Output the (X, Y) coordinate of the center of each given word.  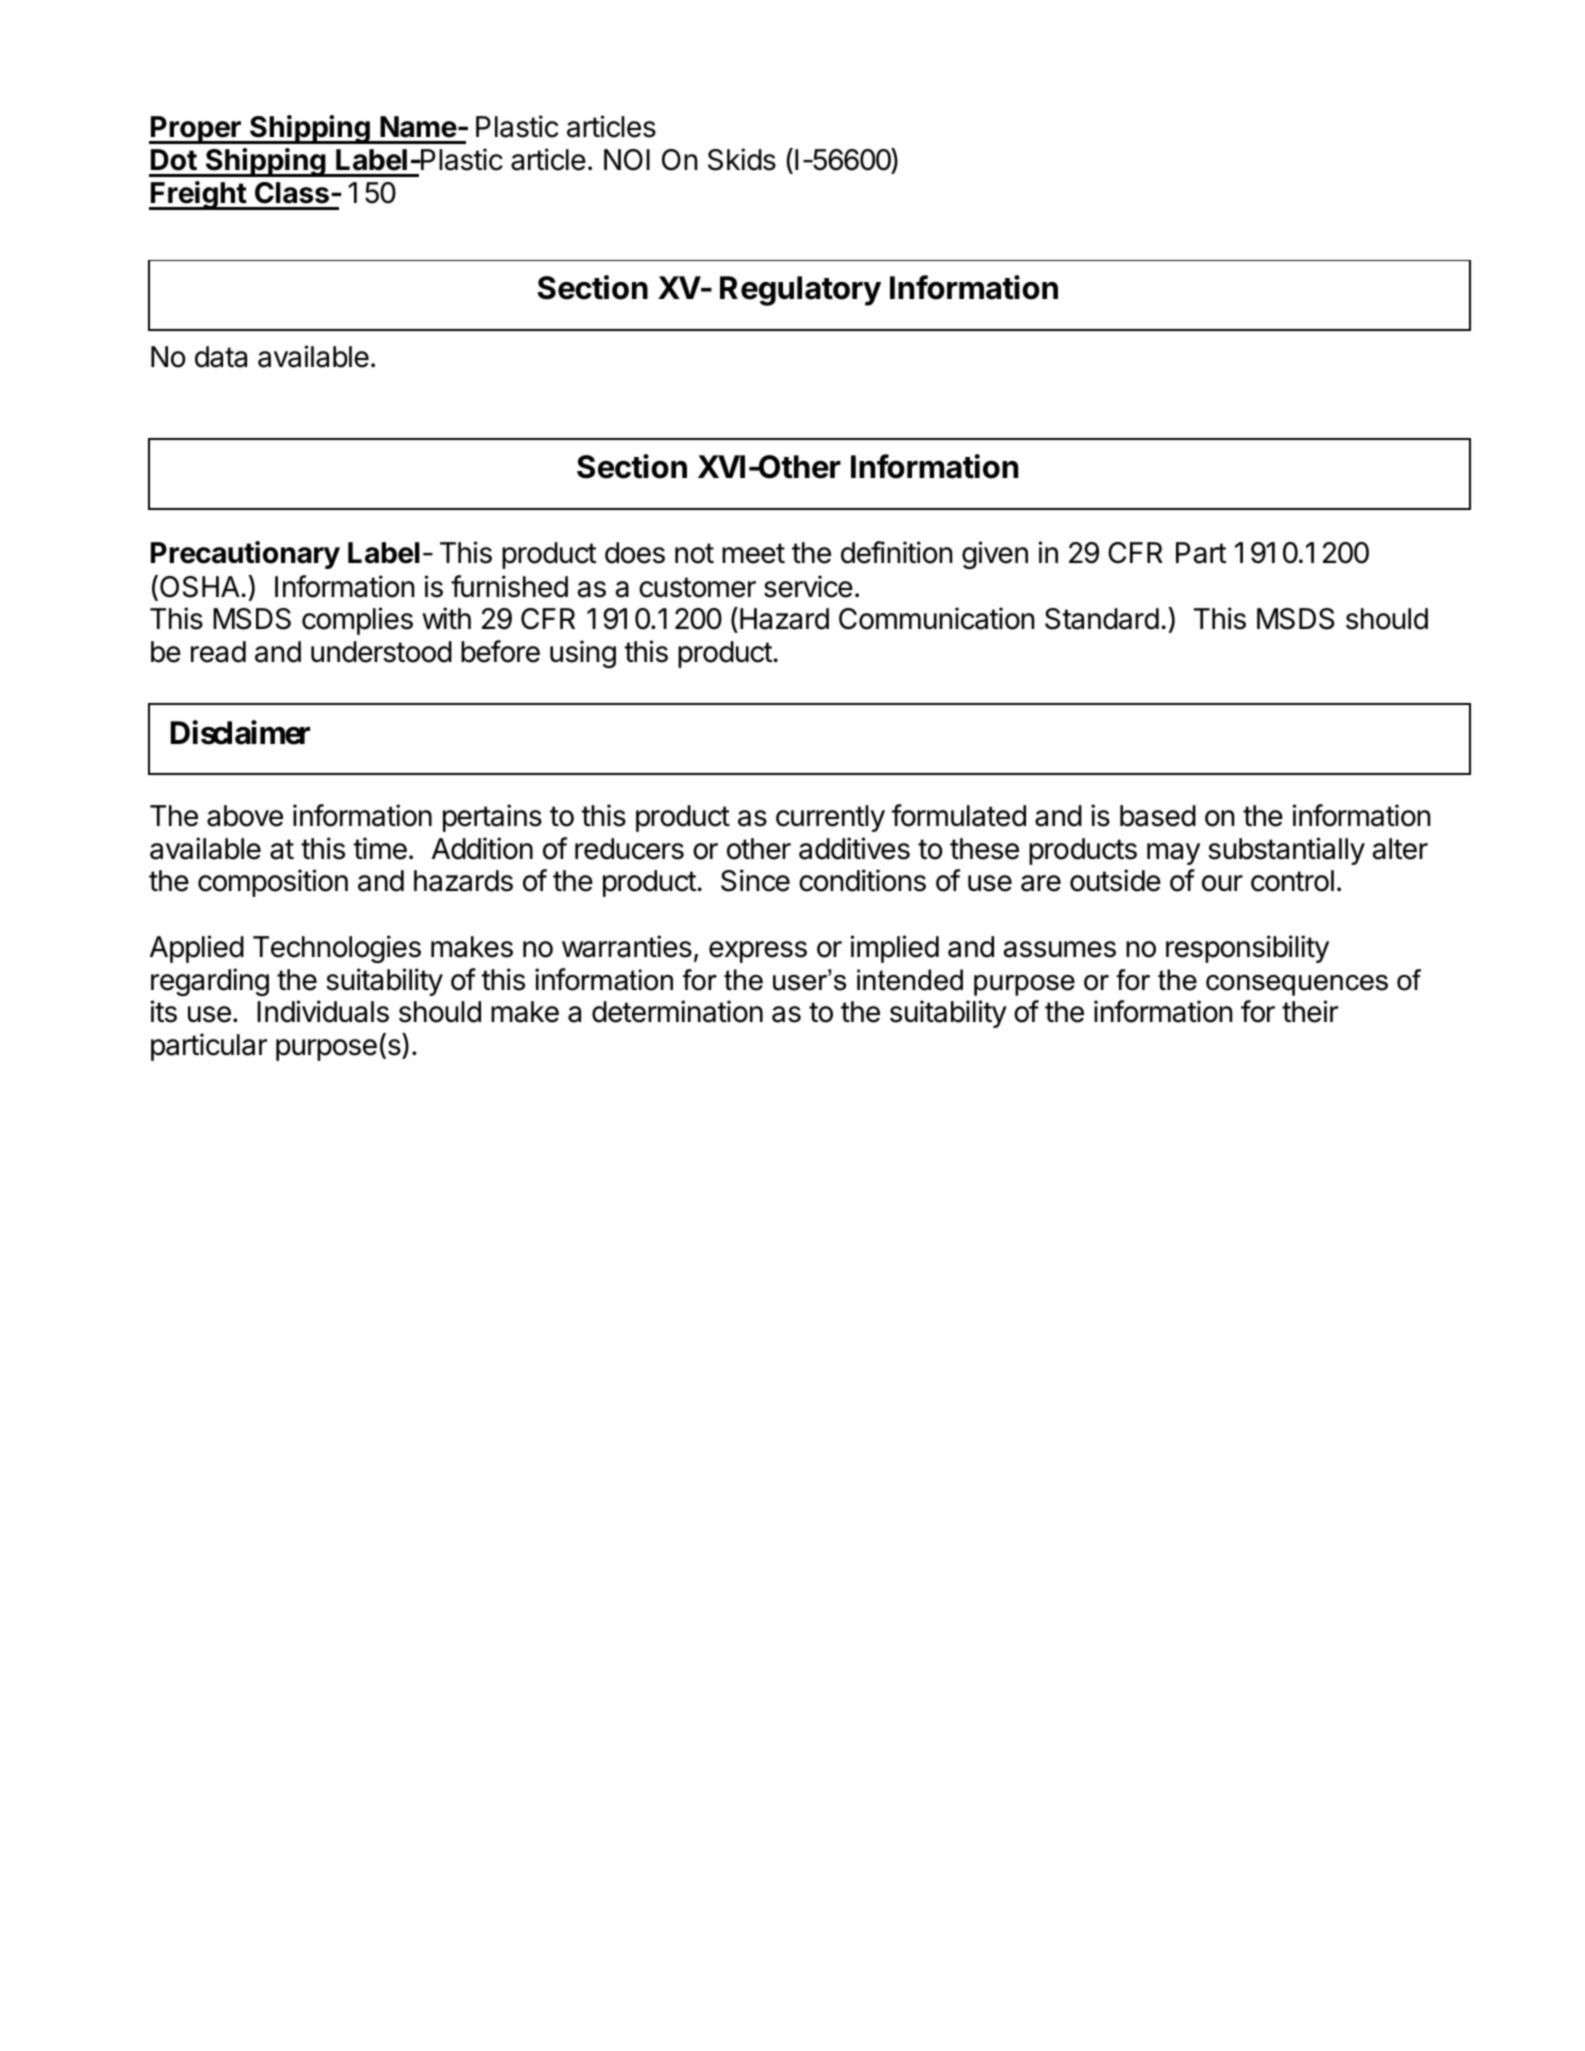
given (995, 555)
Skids (742, 159)
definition (896, 552)
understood (381, 652)
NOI (627, 160)
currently (830, 818)
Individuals (323, 1011)
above (245, 816)
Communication (936, 618)
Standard (1102, 619)
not (694, 553)
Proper (196, 130)
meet (753, 553)
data (221, 357)
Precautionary (245, 555)
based (1158, 816)
